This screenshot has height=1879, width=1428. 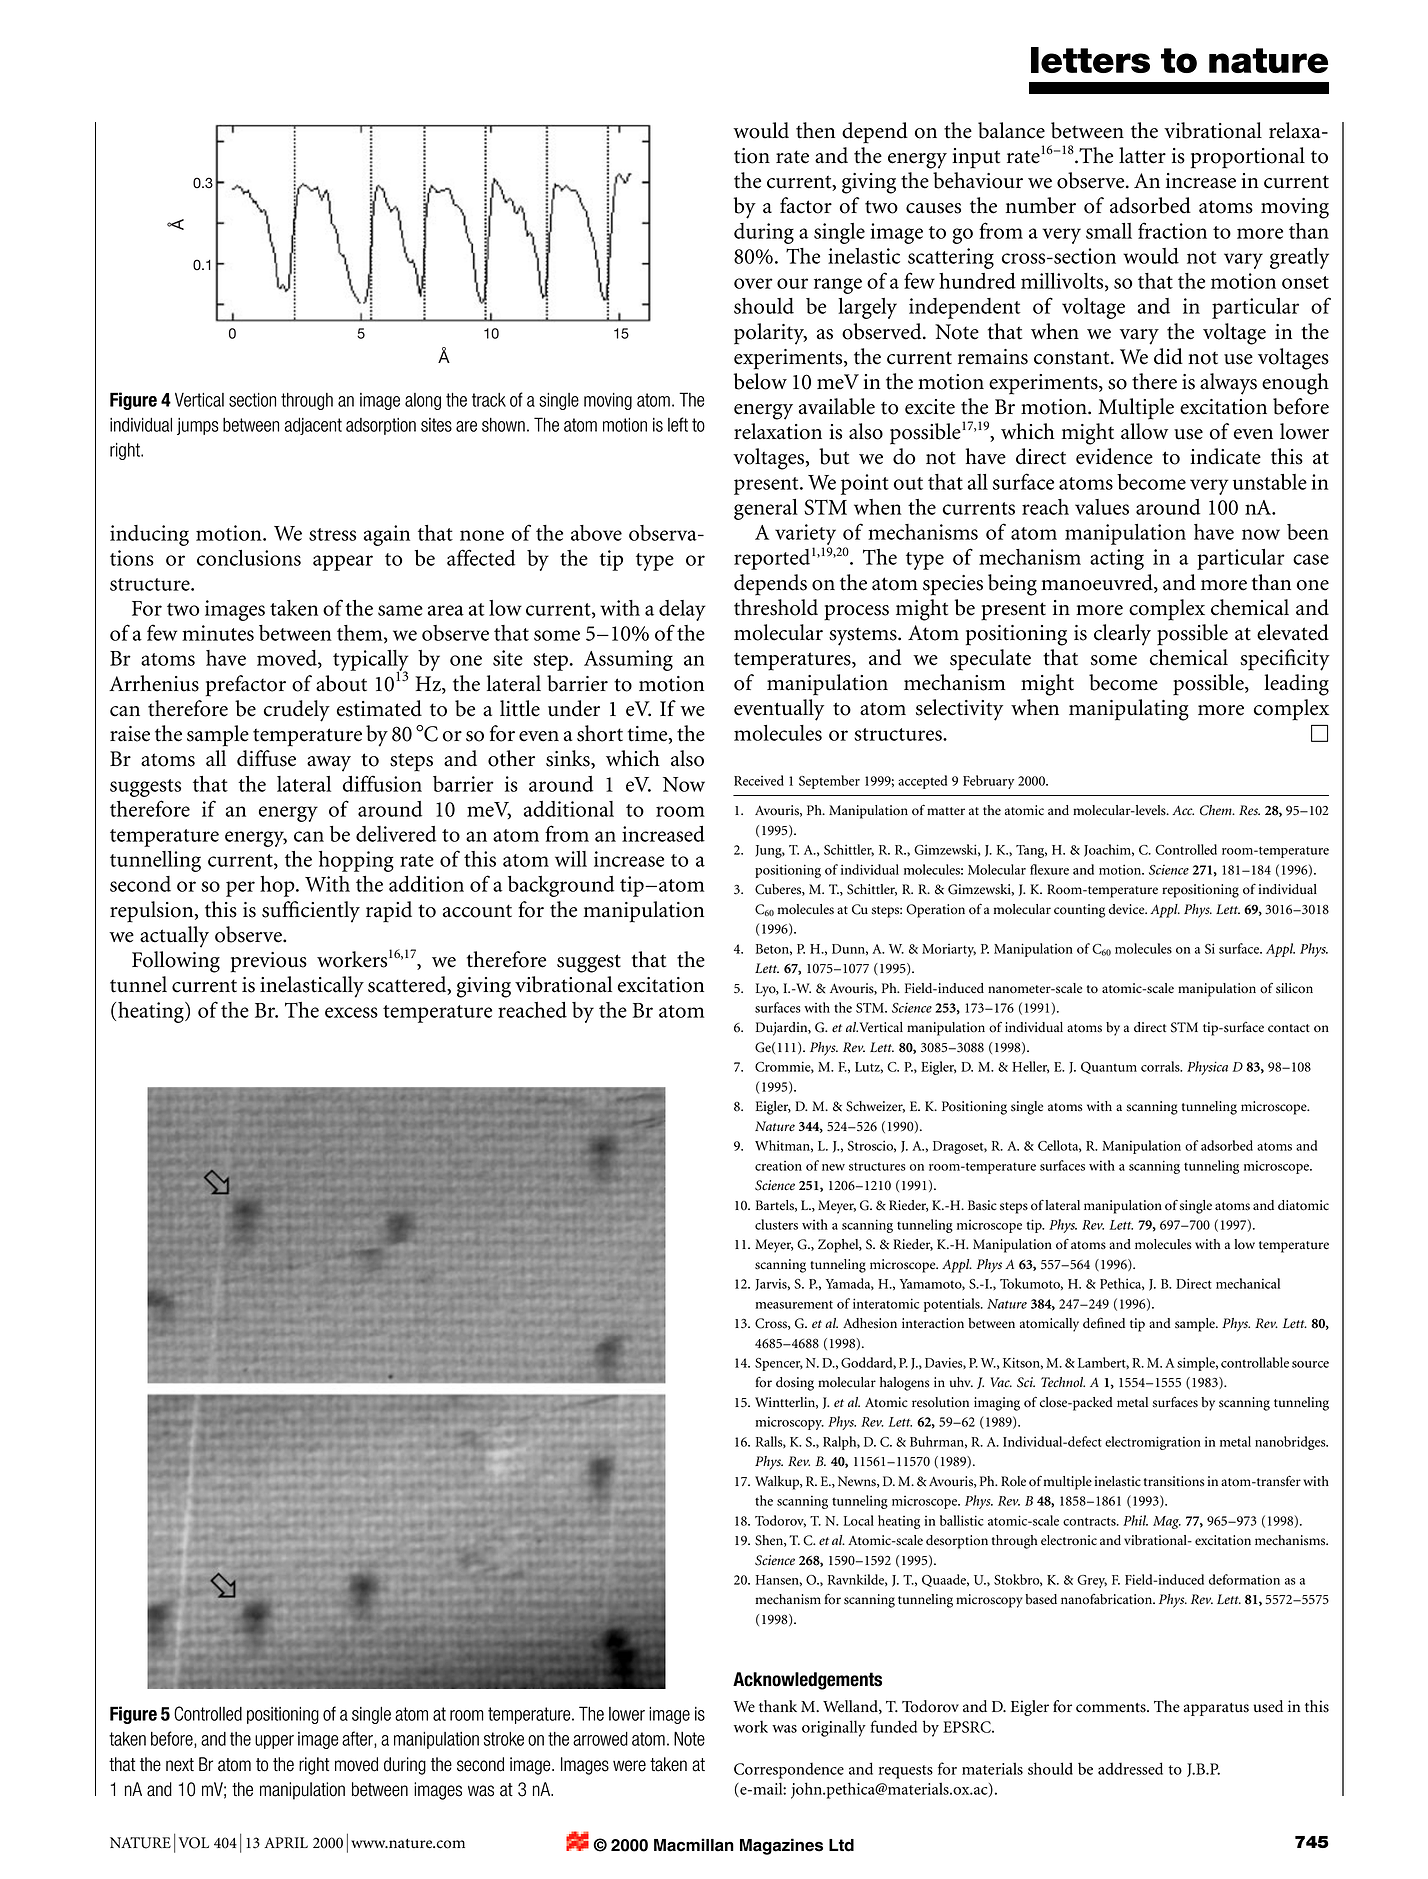 What do you see at coordinates (351, 1012) in the screenshot?
I see `excess` at bounding box center [351, 1012].
